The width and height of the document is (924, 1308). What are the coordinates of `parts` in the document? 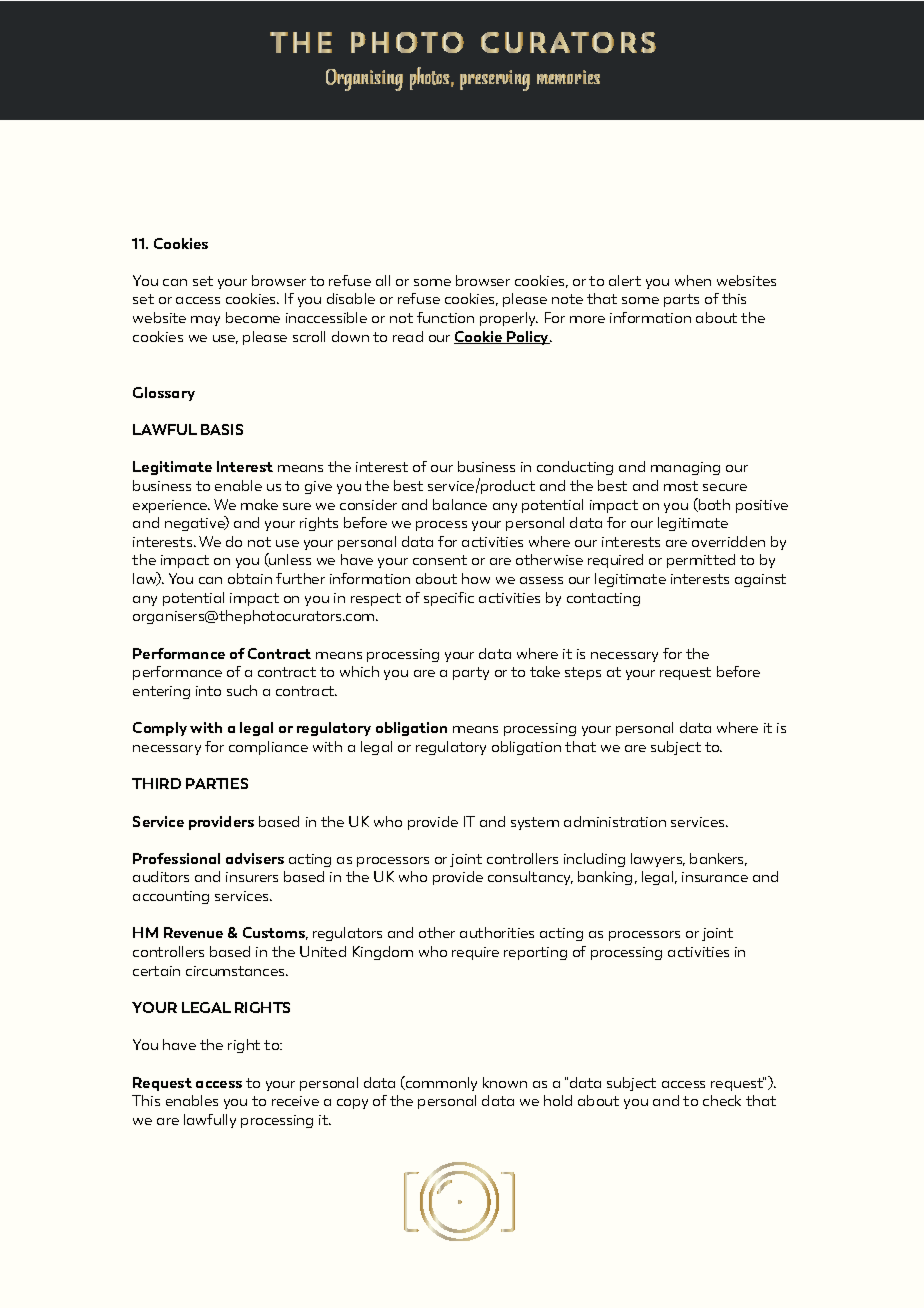 It's located at (681, 300).
